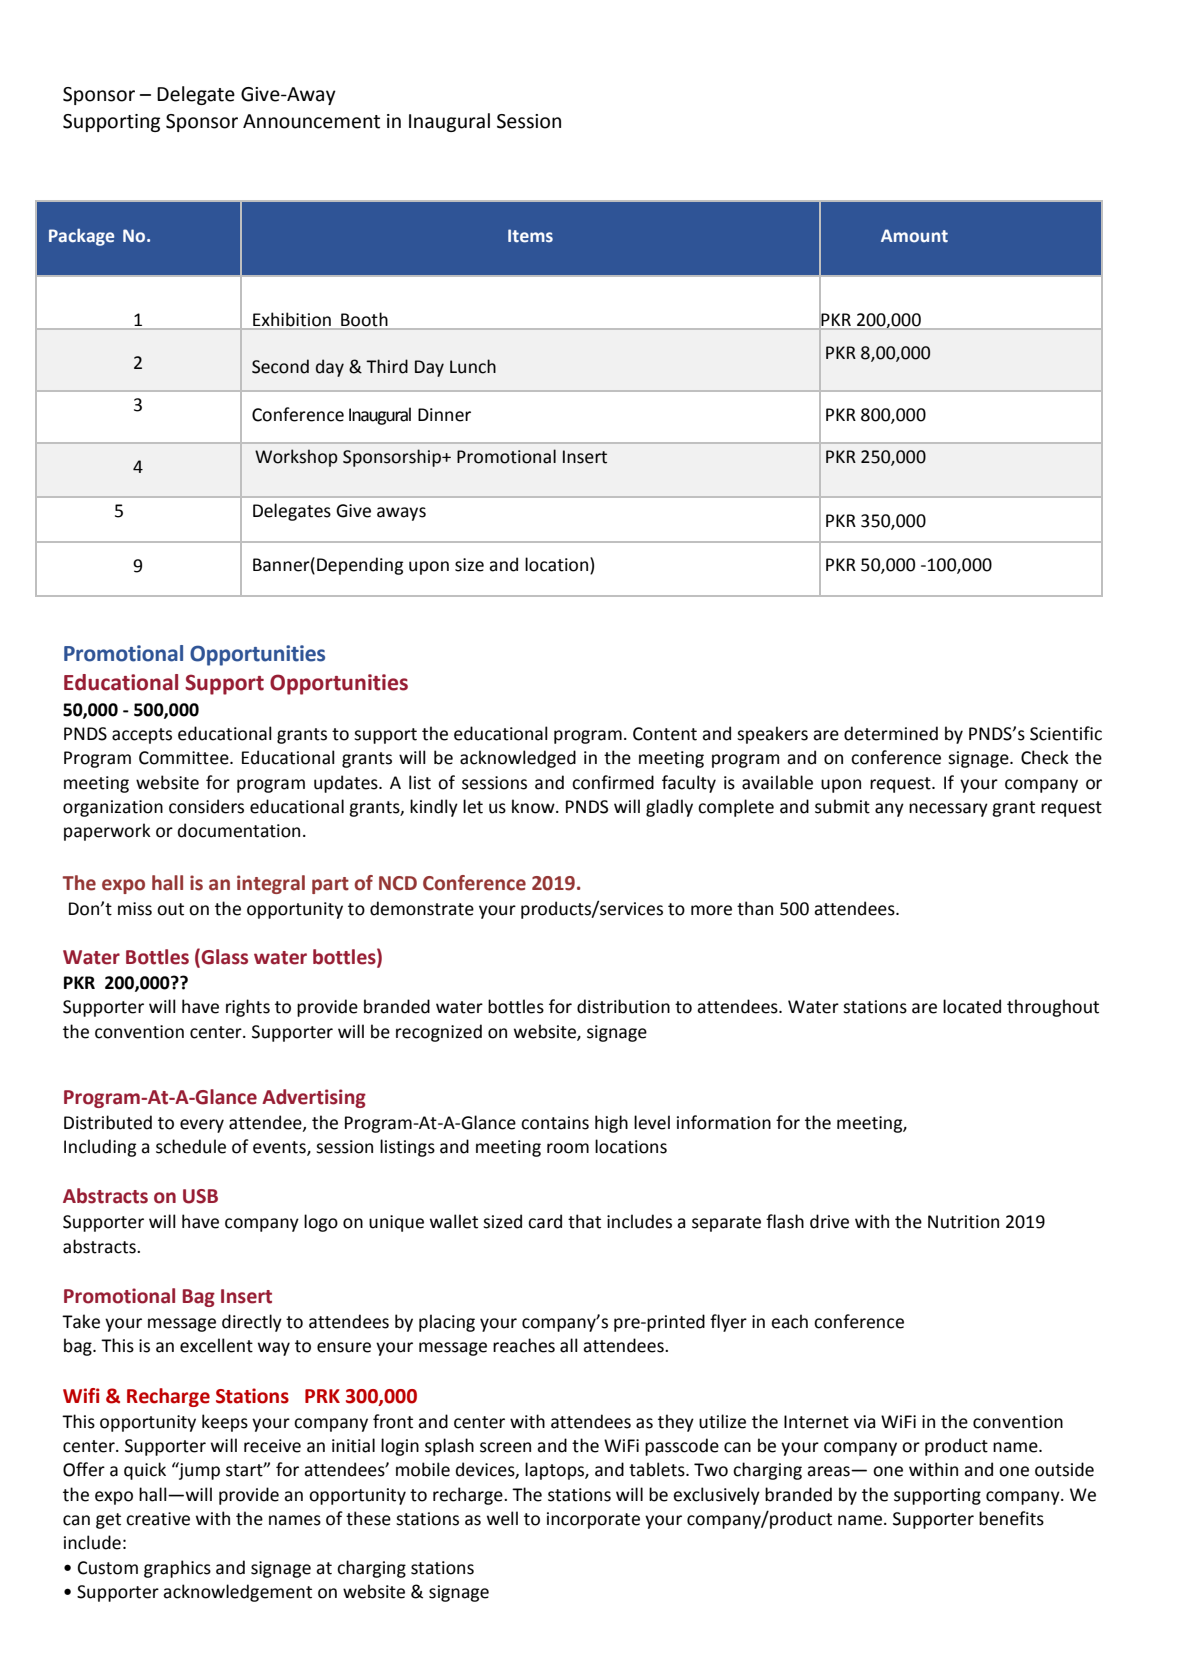 This screenshot has height=1675, width=1185. What do you see at coordinates (444, 415) in the screenshot?
I see `Dinner` at bounding box center [444, 415].
